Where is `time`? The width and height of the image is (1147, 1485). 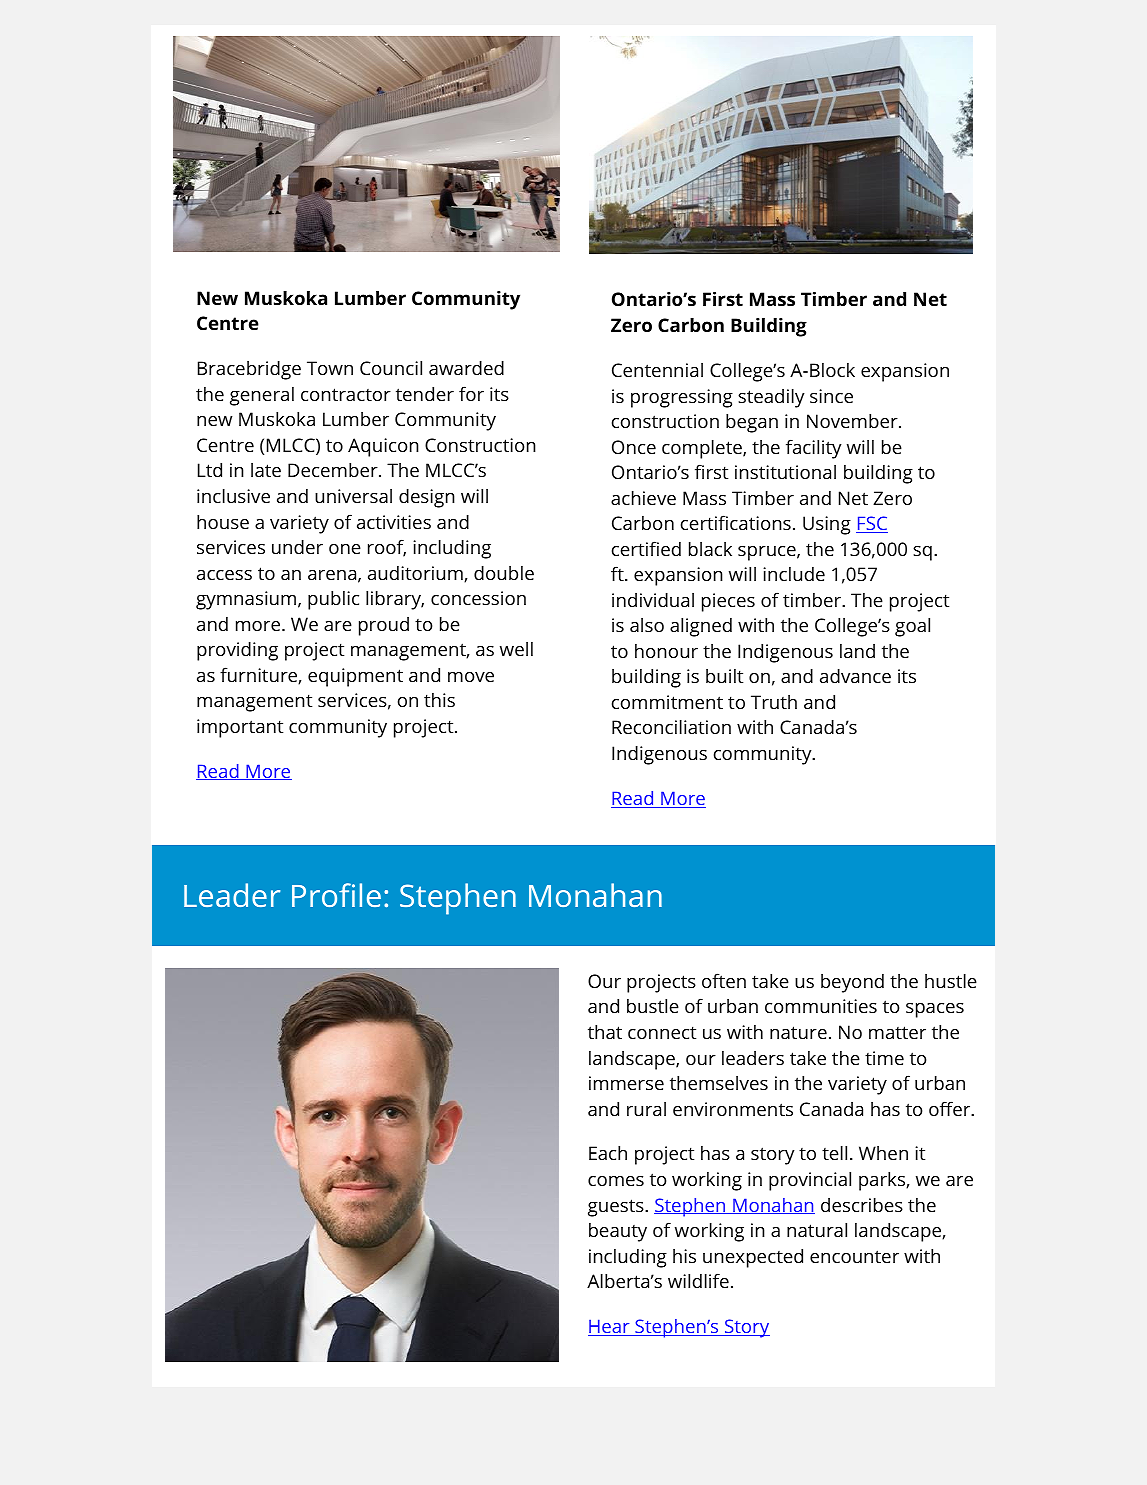
time is located at coordinates (884, 1058).
